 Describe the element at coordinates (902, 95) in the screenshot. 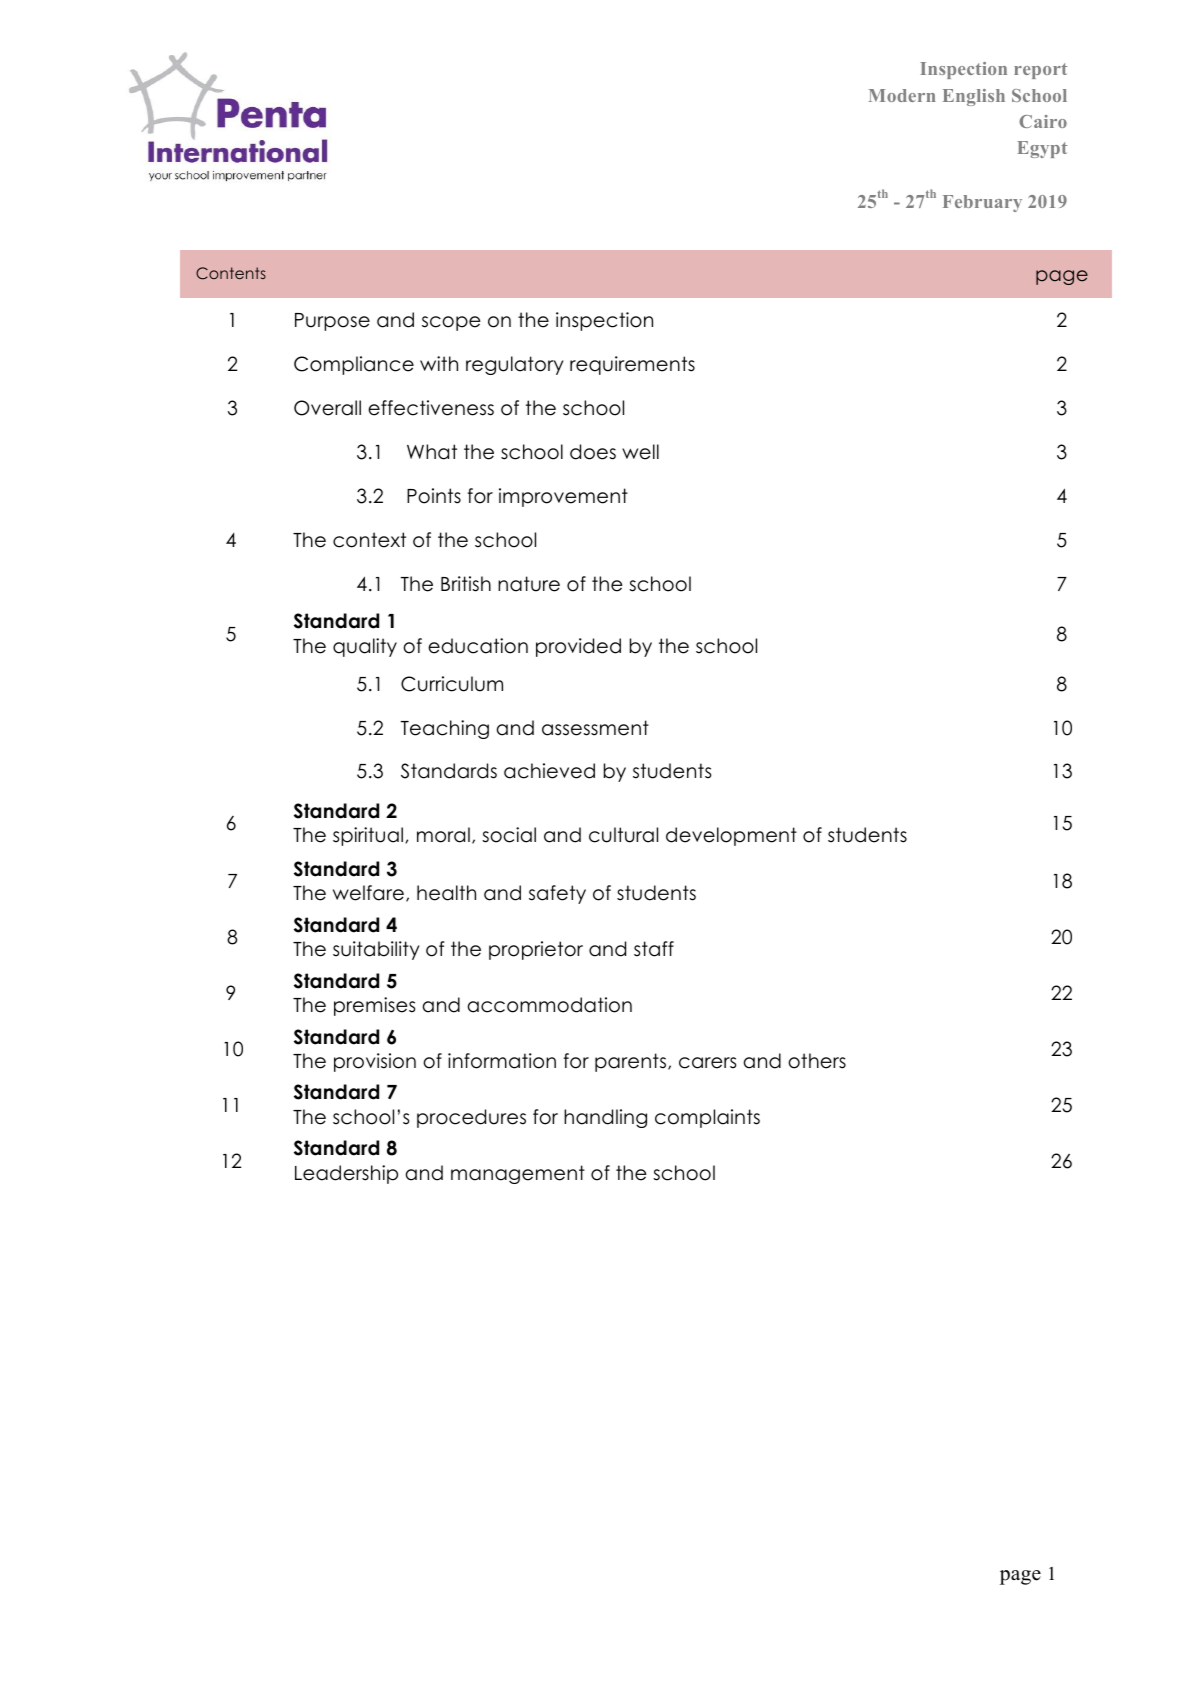

I see `Modern` at that location.
